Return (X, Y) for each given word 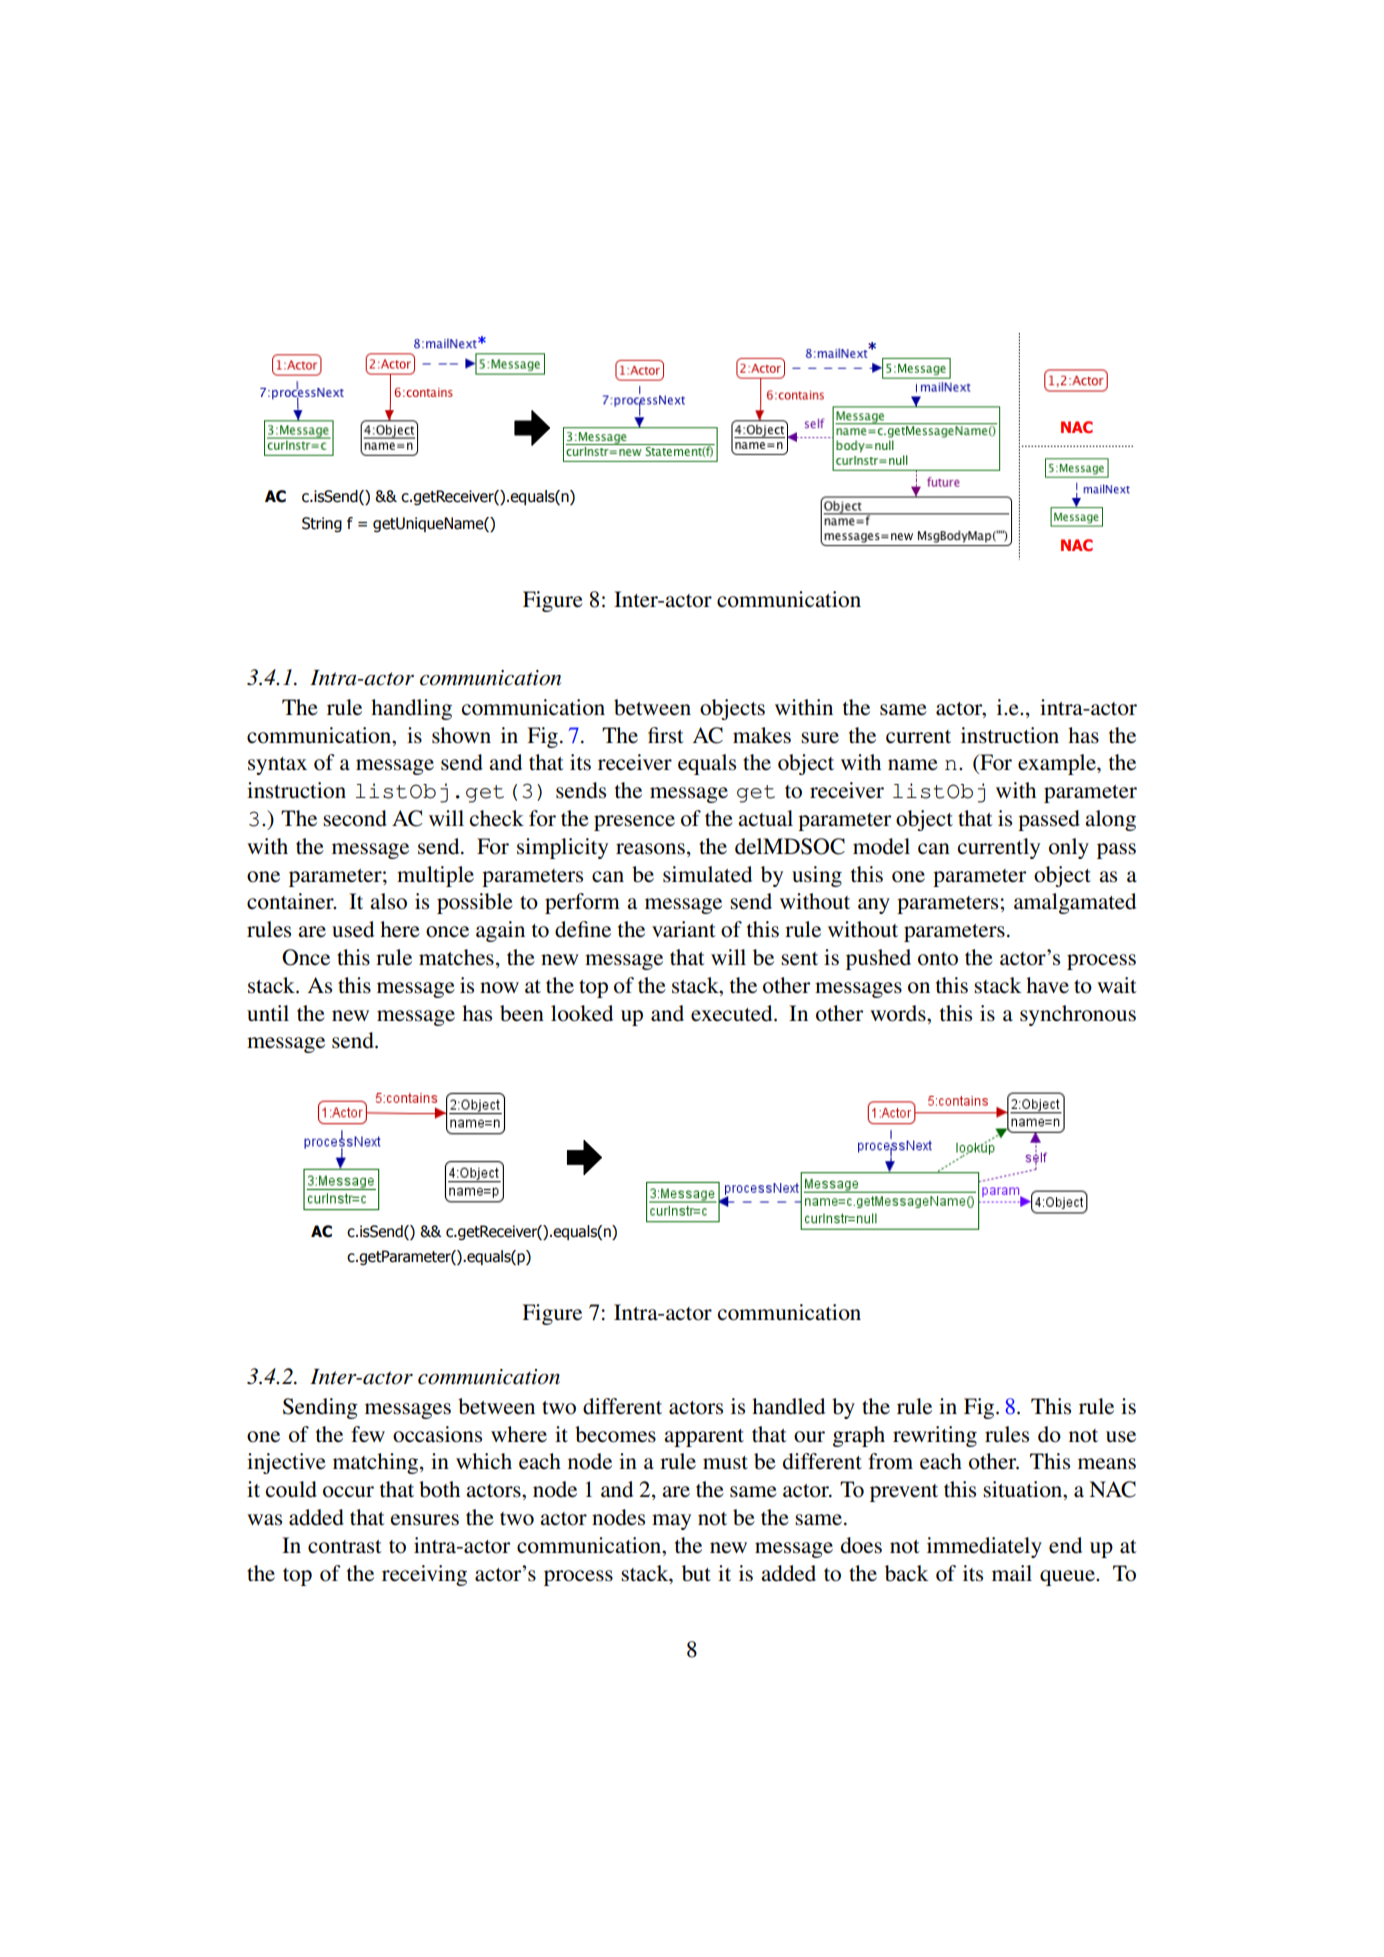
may (671, 1522)
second (355, 818)
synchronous (1078, 1015)
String (322, 524)
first (666, 735)
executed (733, 1013)
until (268, 1013)
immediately (984, 1547)
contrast (345, 1547)
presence (634, 823)
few (368, 1434)
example (1058, 764)
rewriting (935, 1436)
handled (788, 1406)
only (1069, 848)
